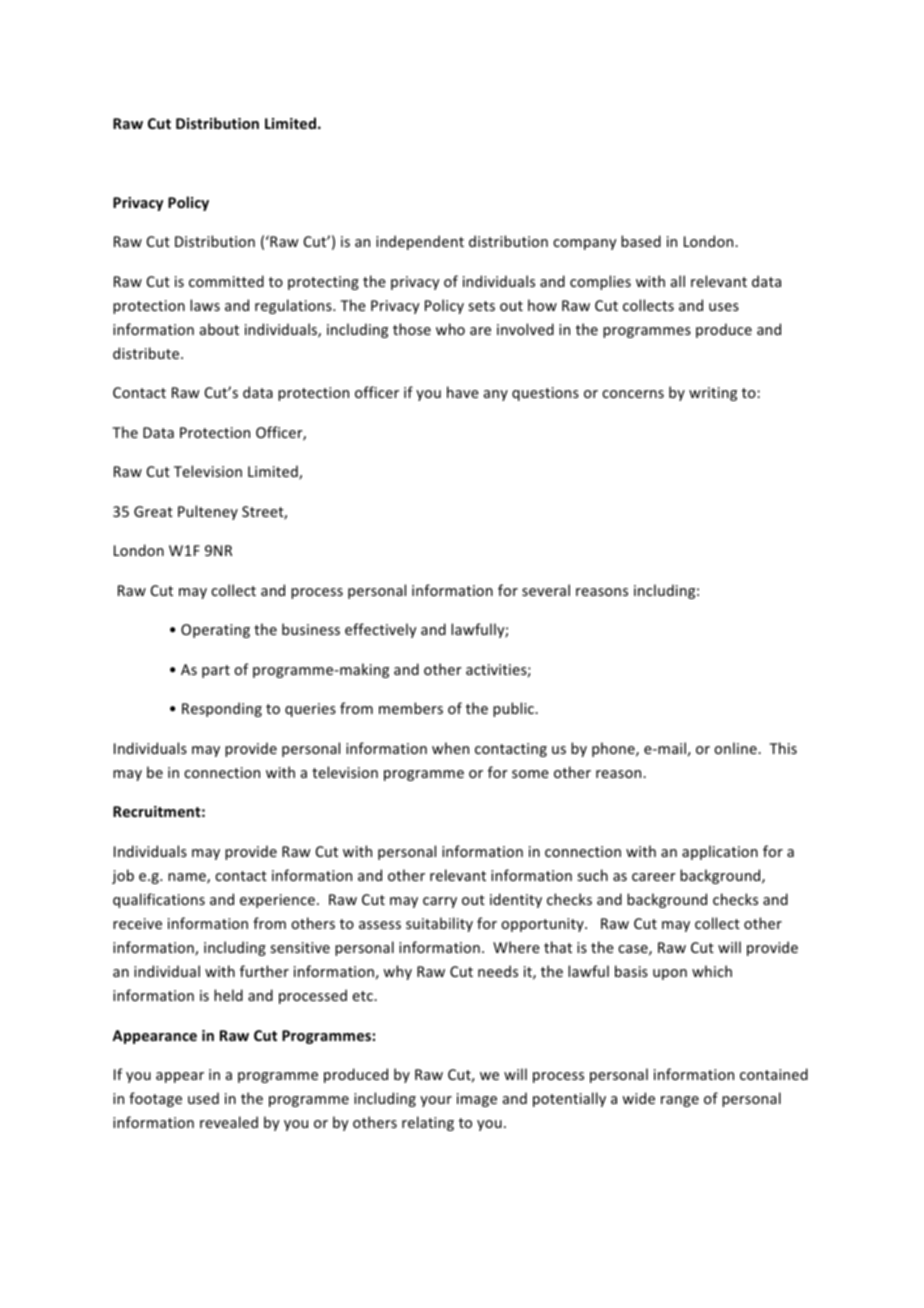 Image resolution: width=924 pixels, height=1308 pixels. What do you see at coordinates (420, 242) in the screenshot?
I see `independent` at bounding box center [420, 242].
